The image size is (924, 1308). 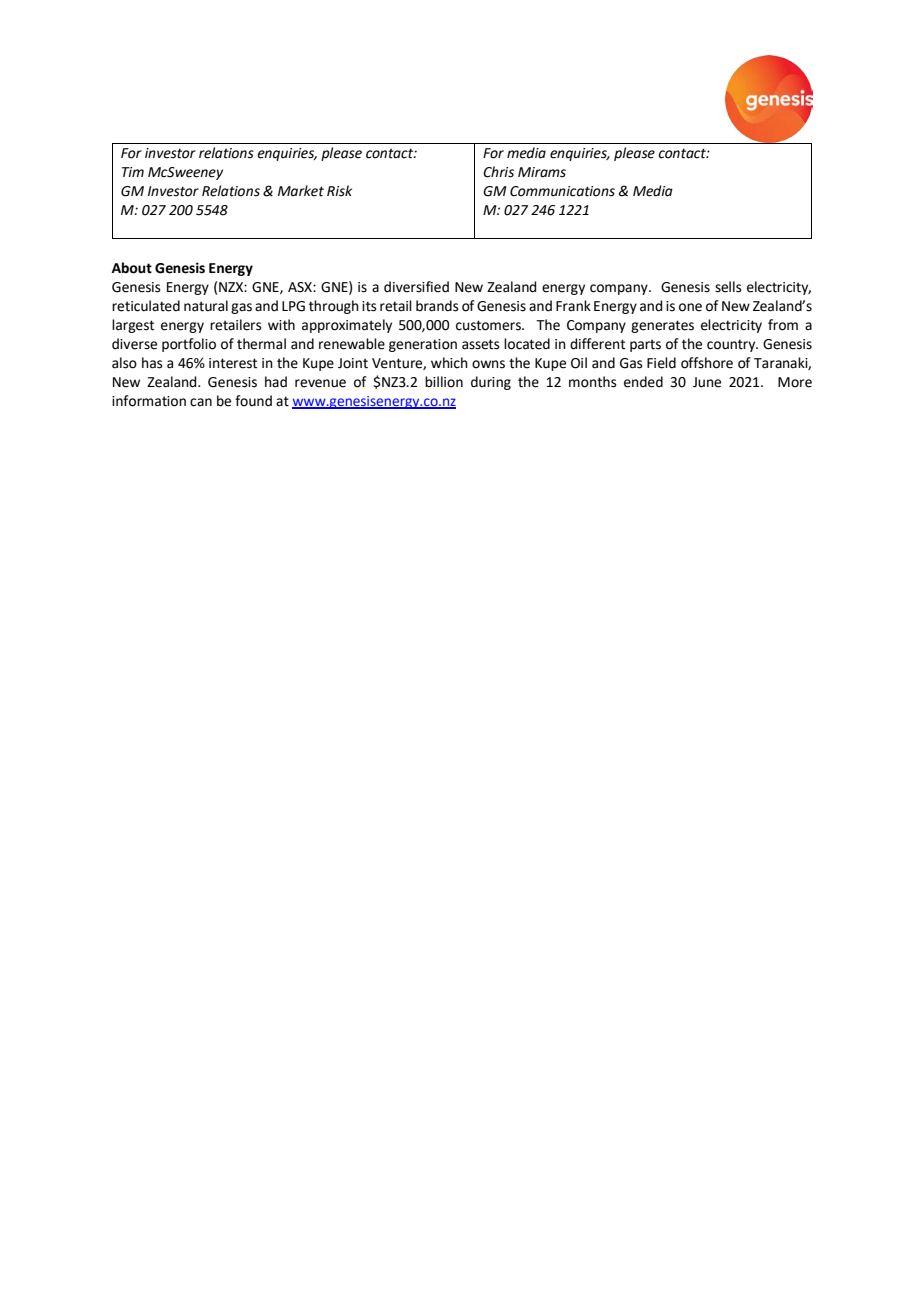 I want to click on Communications, so click(x=562, y=191).
